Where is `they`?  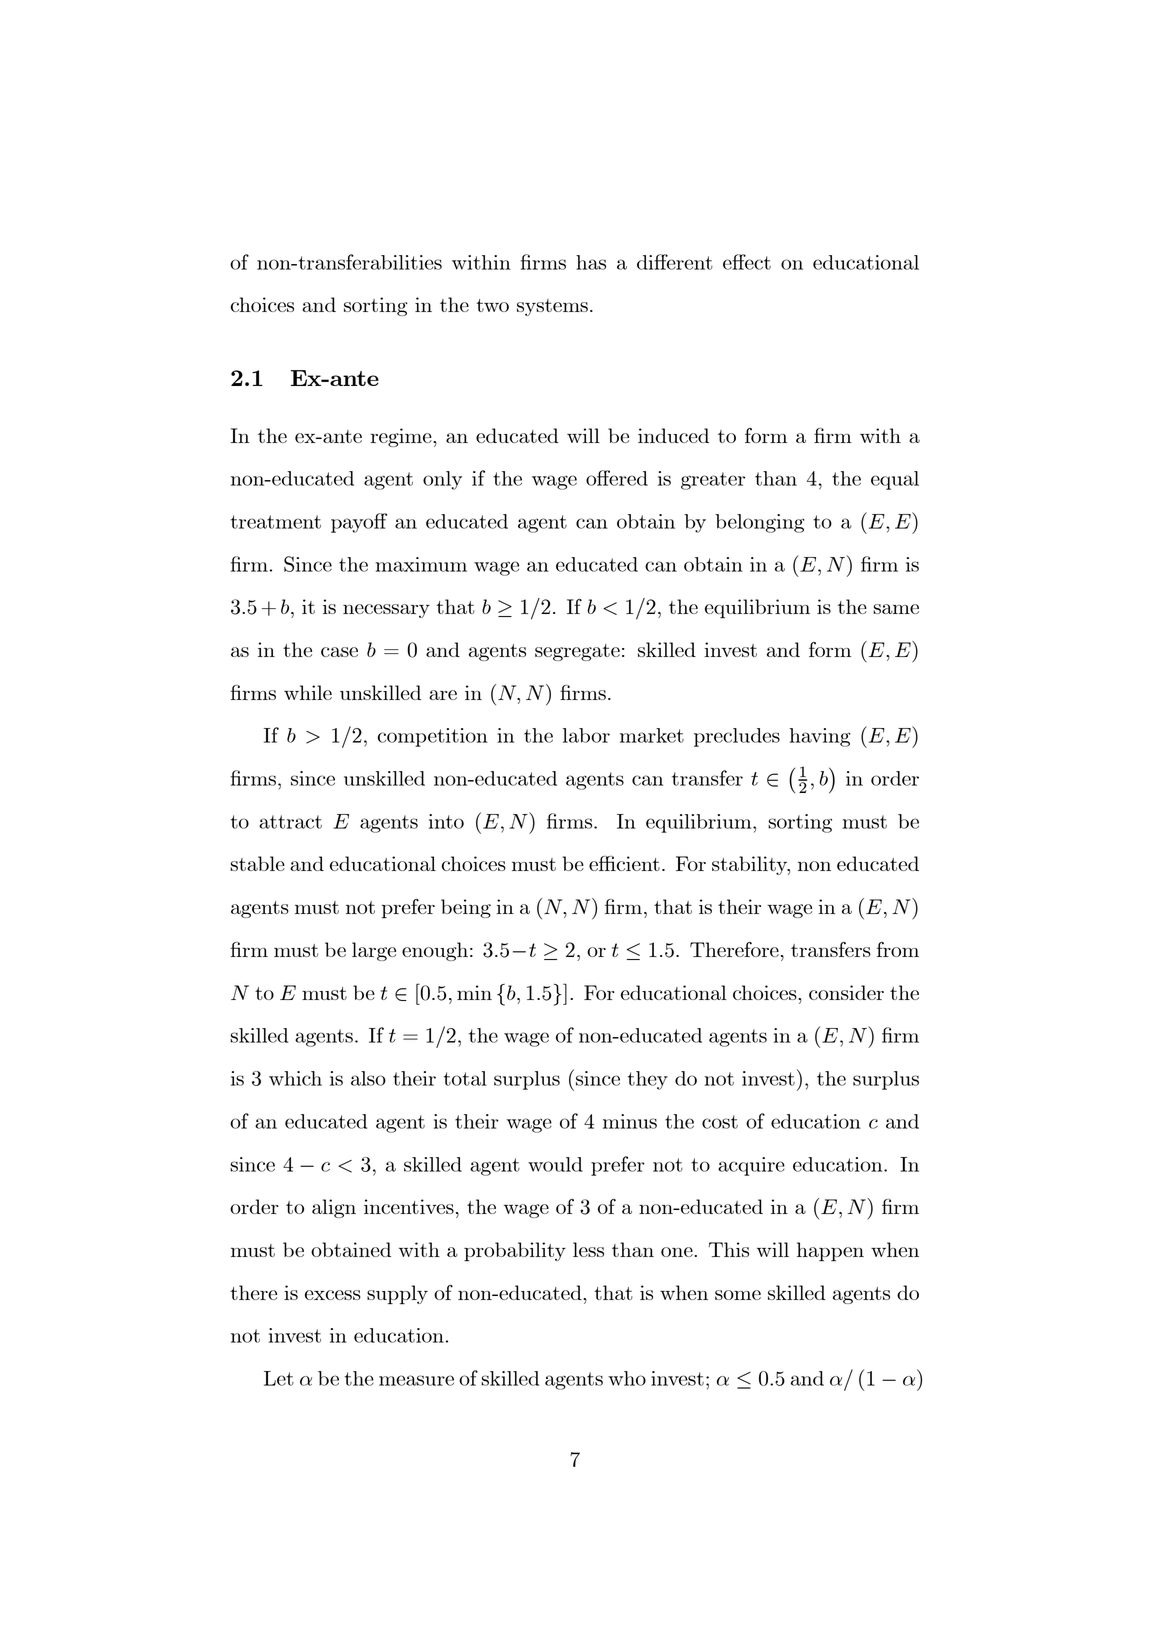 they is located at coordinates (648, 1080).
